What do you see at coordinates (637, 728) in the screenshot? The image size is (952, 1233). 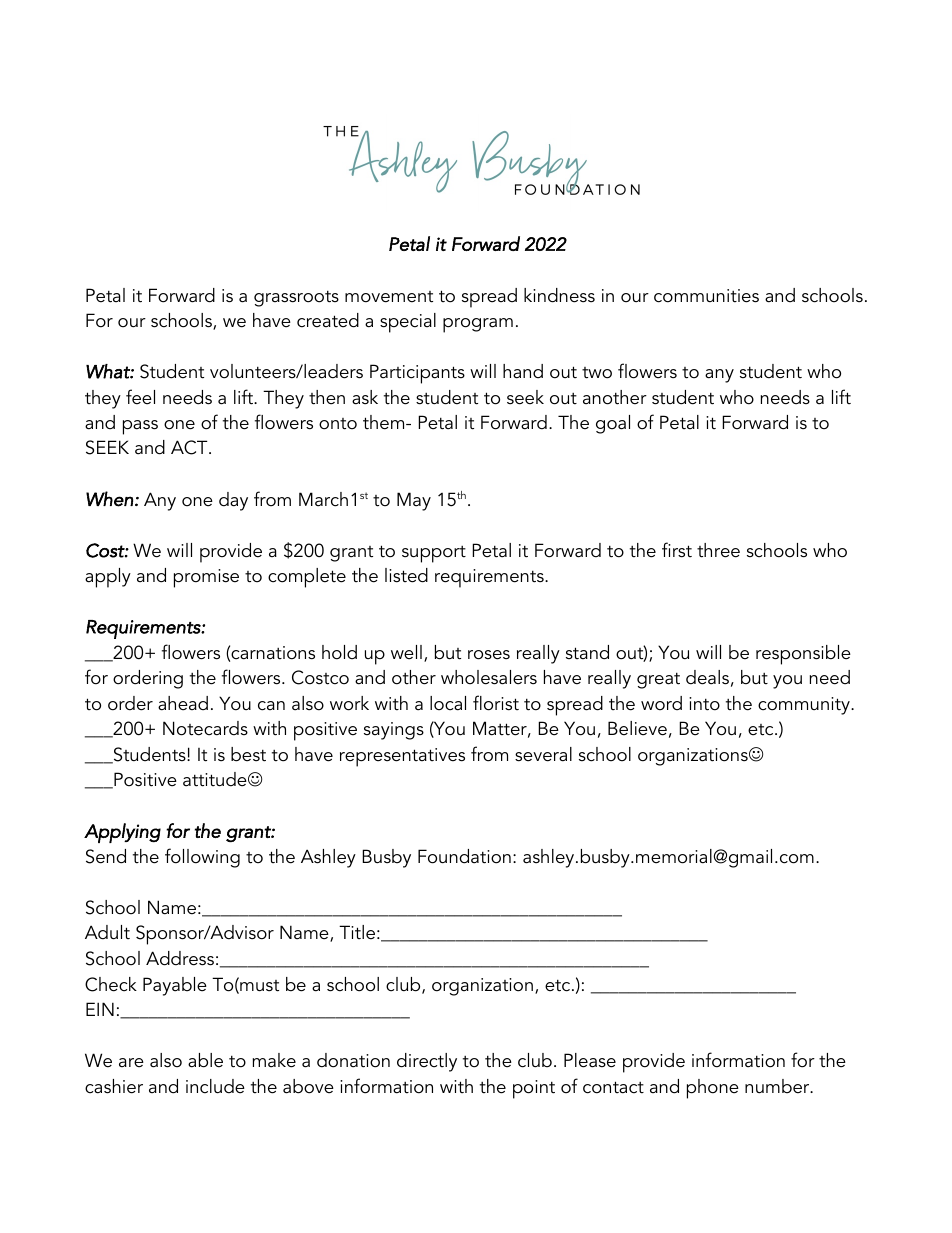 I see `Believe` at bounding box center [637, 728].
